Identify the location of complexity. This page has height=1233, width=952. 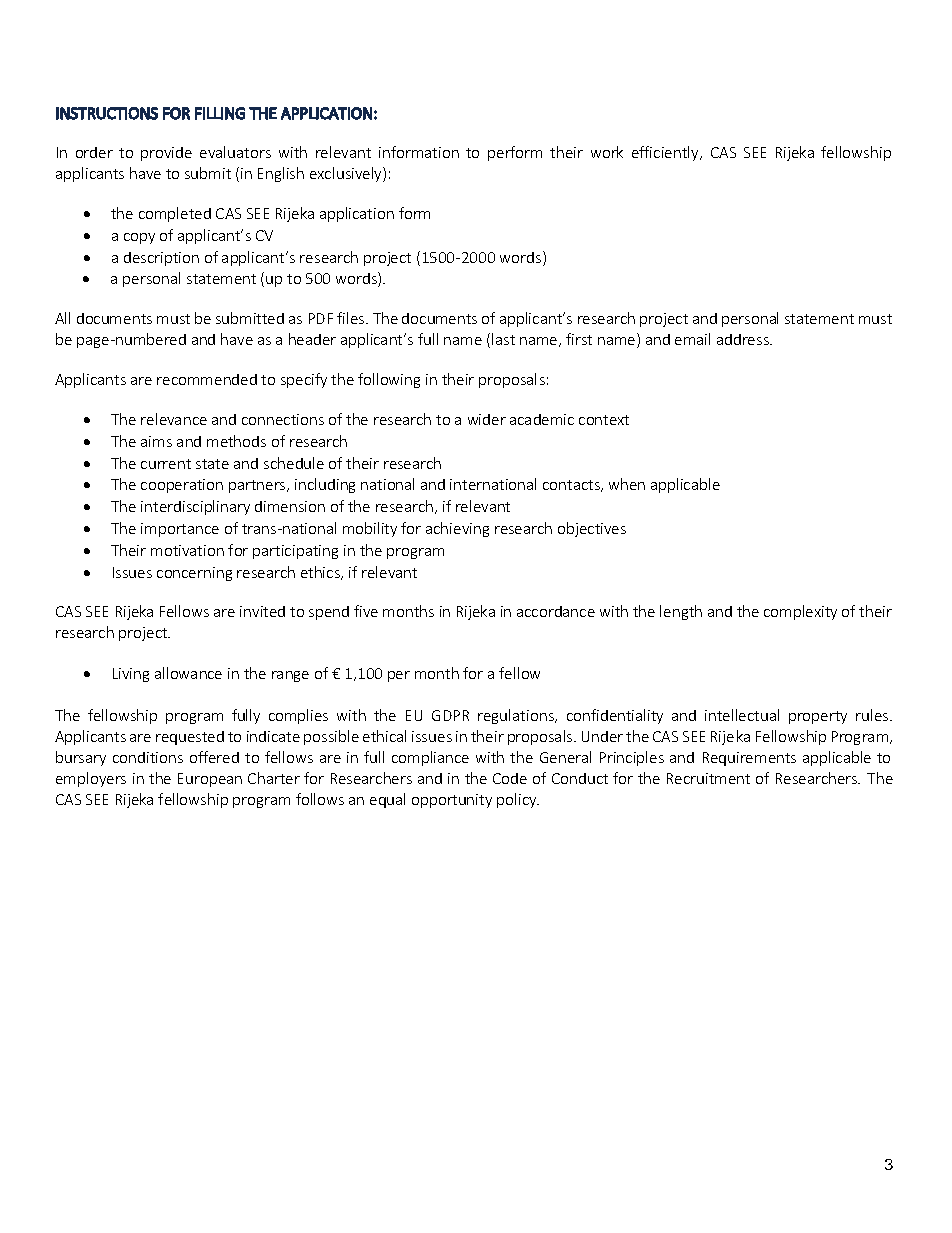
(800, 612).
